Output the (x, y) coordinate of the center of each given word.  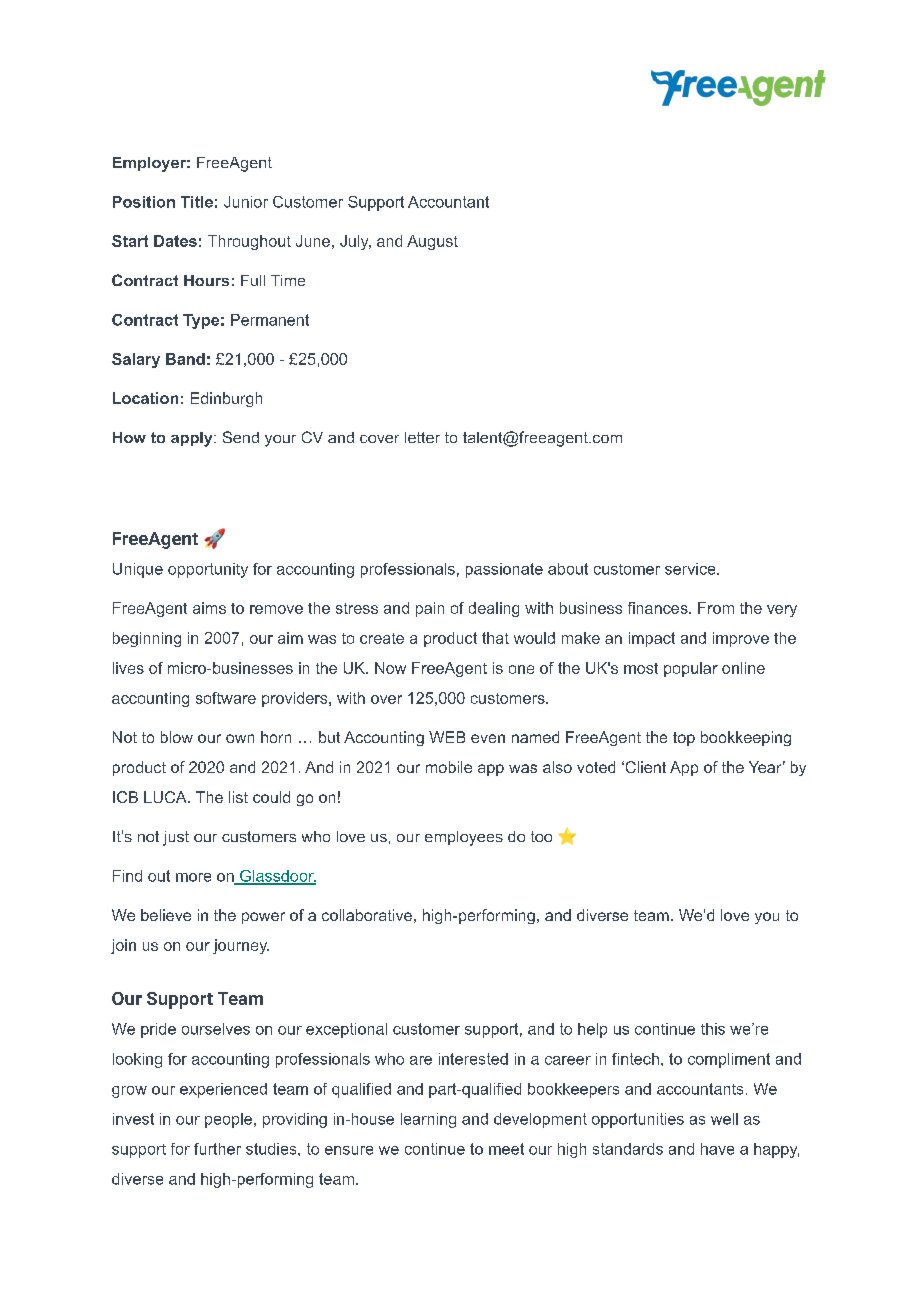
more (193, 877)
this (713, 1029)
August (432, 242)
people (230, 1120)
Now (390, 668)
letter (422, 437)
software (226, 698)
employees (464, 838)
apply (193, 439)
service (691, 569)
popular (691, 669)
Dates (175, 241)
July (355, 242)
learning (428, 1120)
